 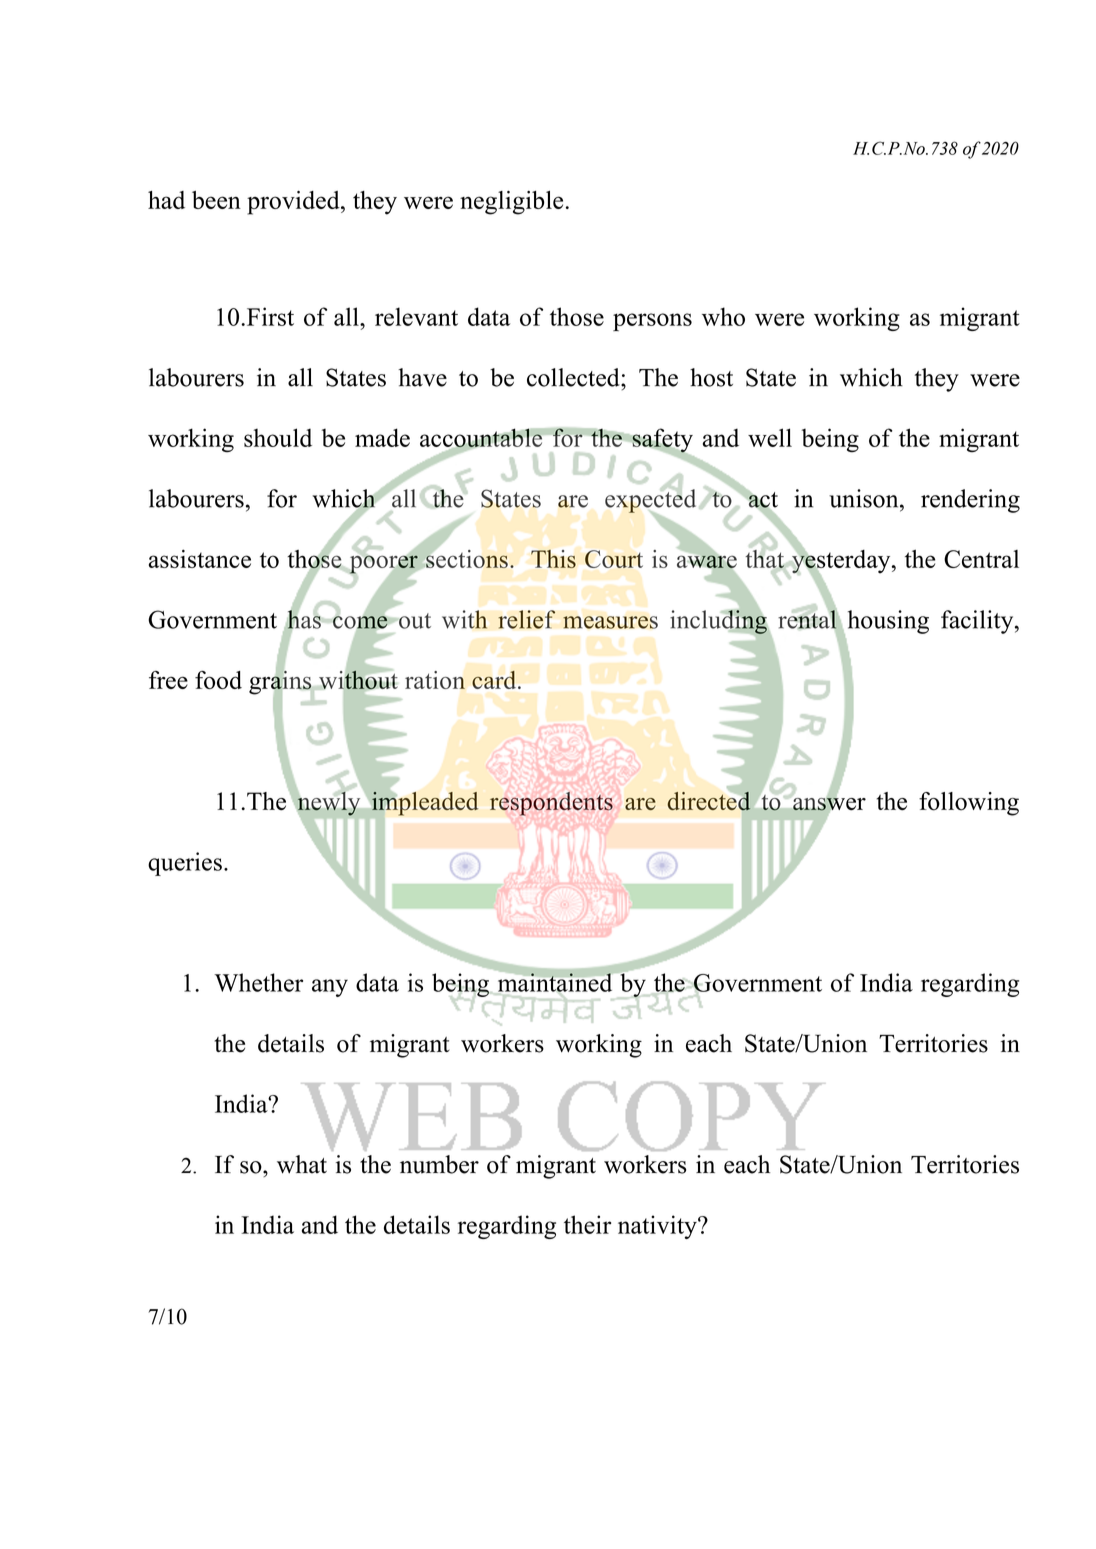 I want to click on who, so click(x=723, y=316).
